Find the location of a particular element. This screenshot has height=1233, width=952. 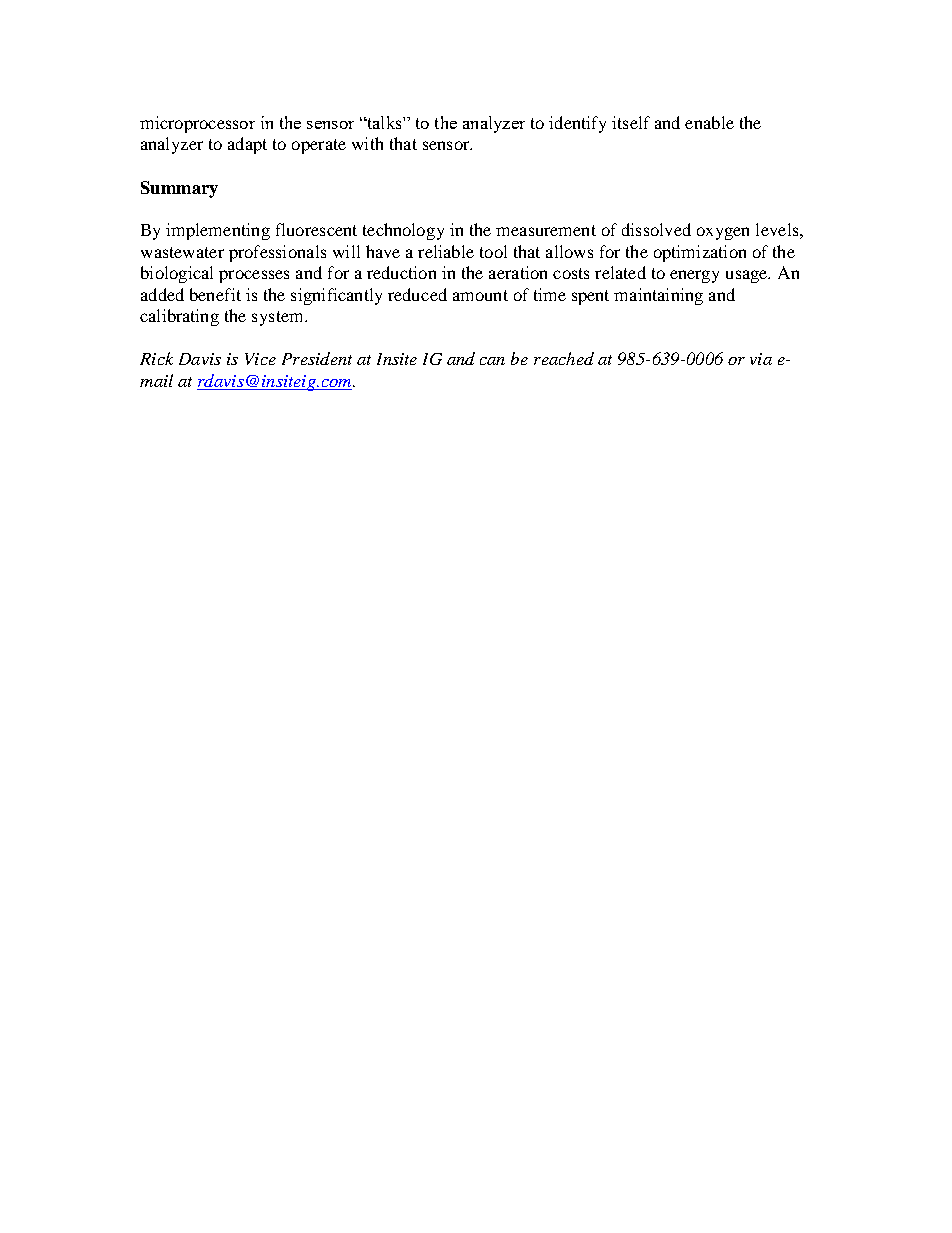

oxygen is located at coordinates (723, 233).
